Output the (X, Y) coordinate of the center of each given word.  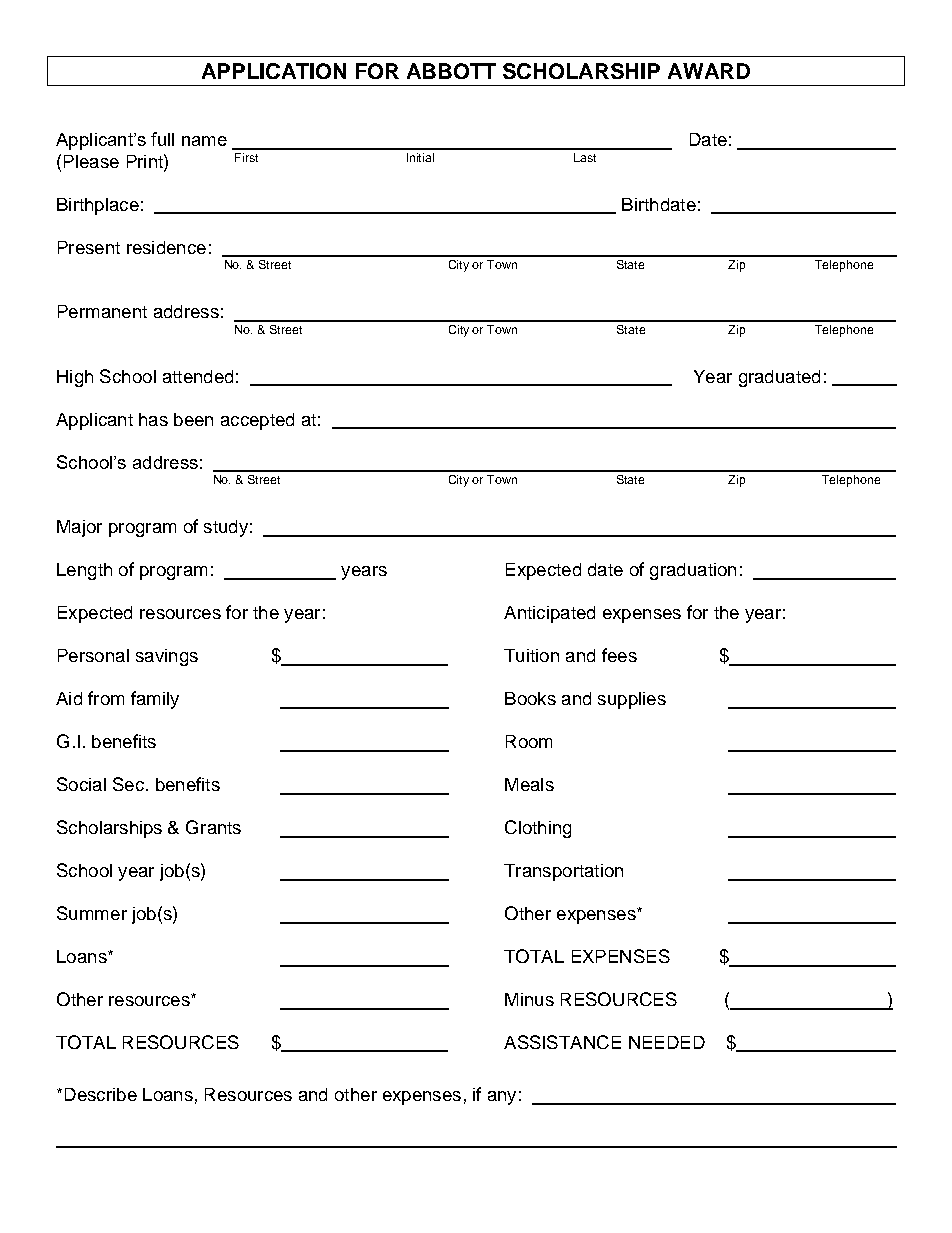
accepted (257, 421)
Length (84, 571)
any (502, 1098)
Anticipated (549, 614)
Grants (213, 827)
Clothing (538, 829)
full (162, 139)
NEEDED (667, 1042)
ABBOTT (451, 71)
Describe (101, 1094)
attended (198, 376)
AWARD (709, 71)
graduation (693, 571)
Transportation (563, 872)
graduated (779, 378)
